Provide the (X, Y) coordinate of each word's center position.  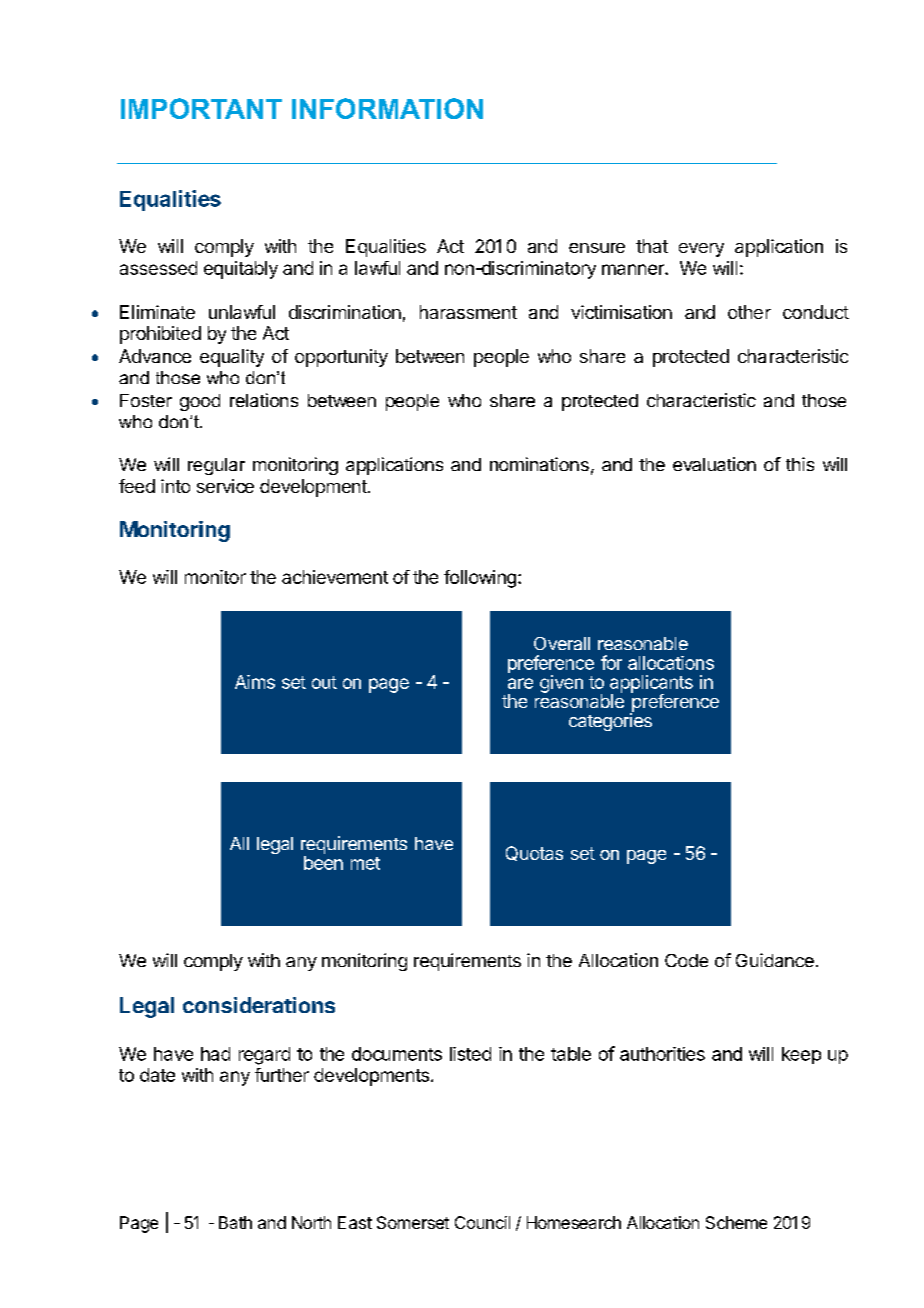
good (200, 402)
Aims (255, 682)
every (701, 250)
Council (482, 1222)
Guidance (775, 960)
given (561, 684)
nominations (539, 464)
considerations (259, 1005)
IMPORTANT (201, 108)
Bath (235, 1222)
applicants (651, 685)
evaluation (714, 464)
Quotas (534, 853)
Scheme (736, 1222)
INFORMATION (387, 108)
